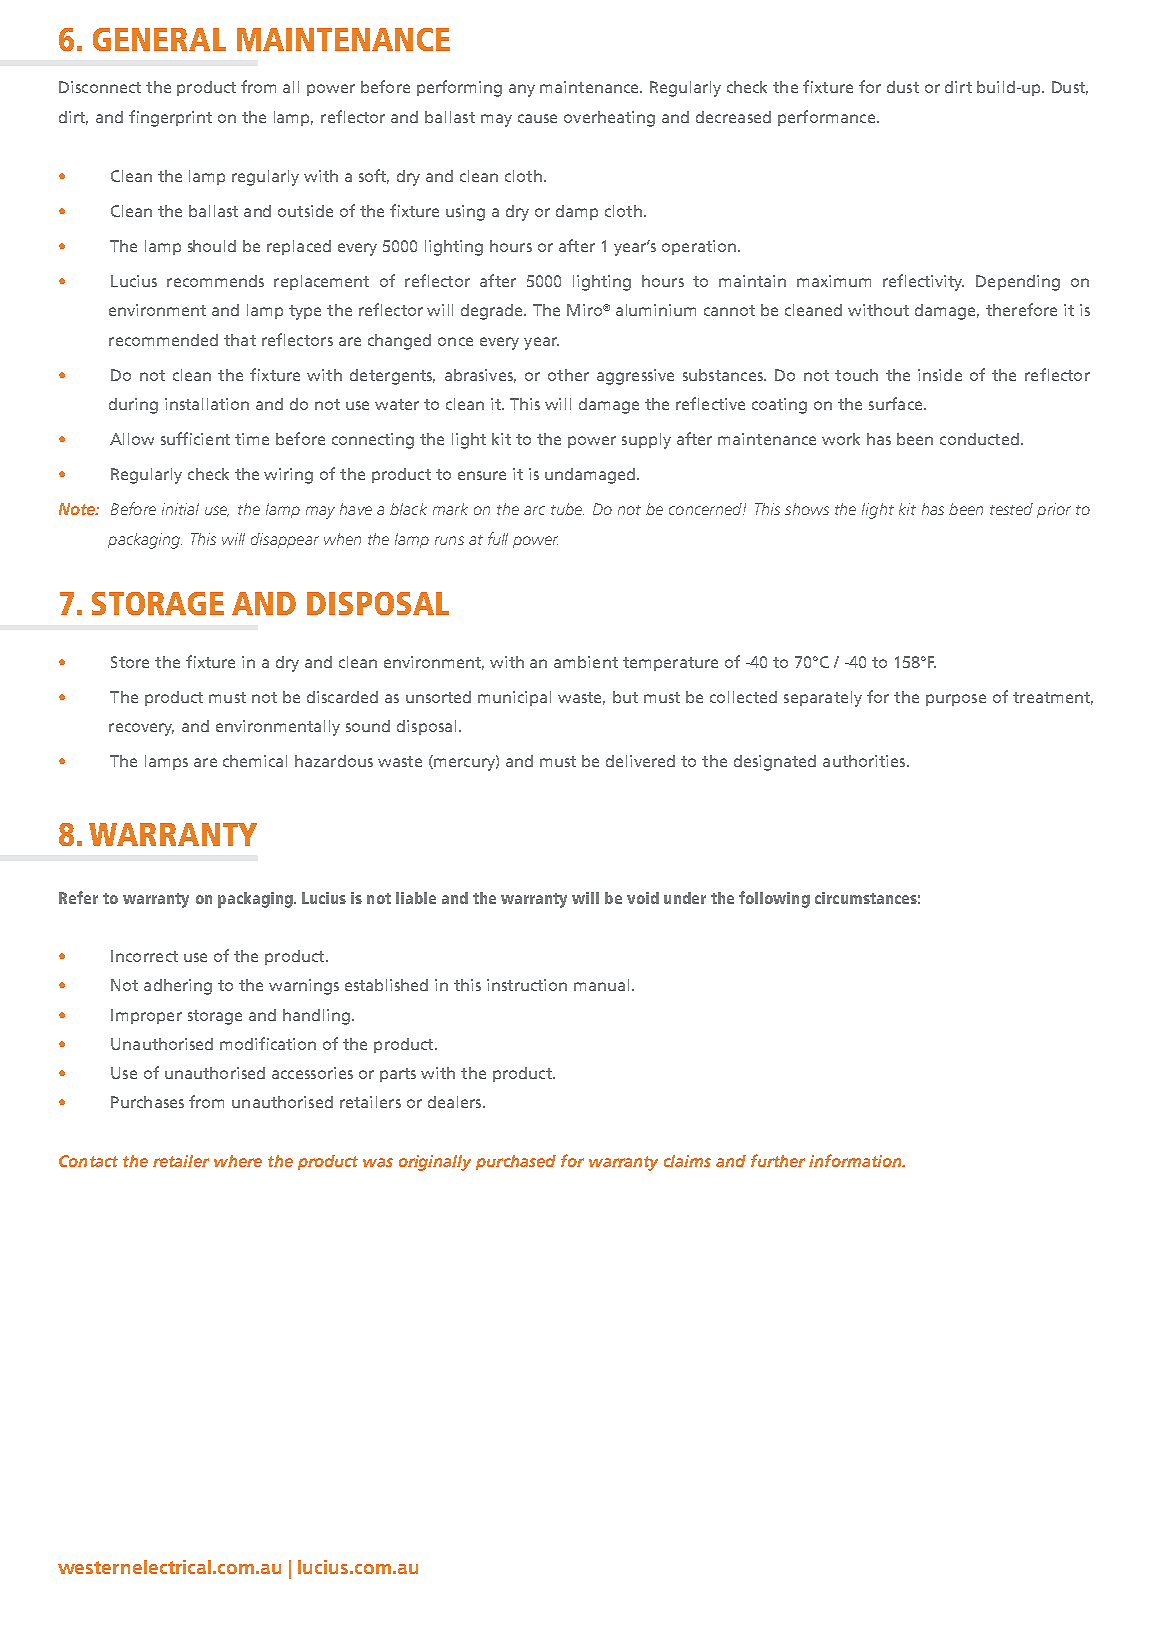 The width and height of the image is (1153, 1636). I want to click on sufficient, so click(195, 438).
